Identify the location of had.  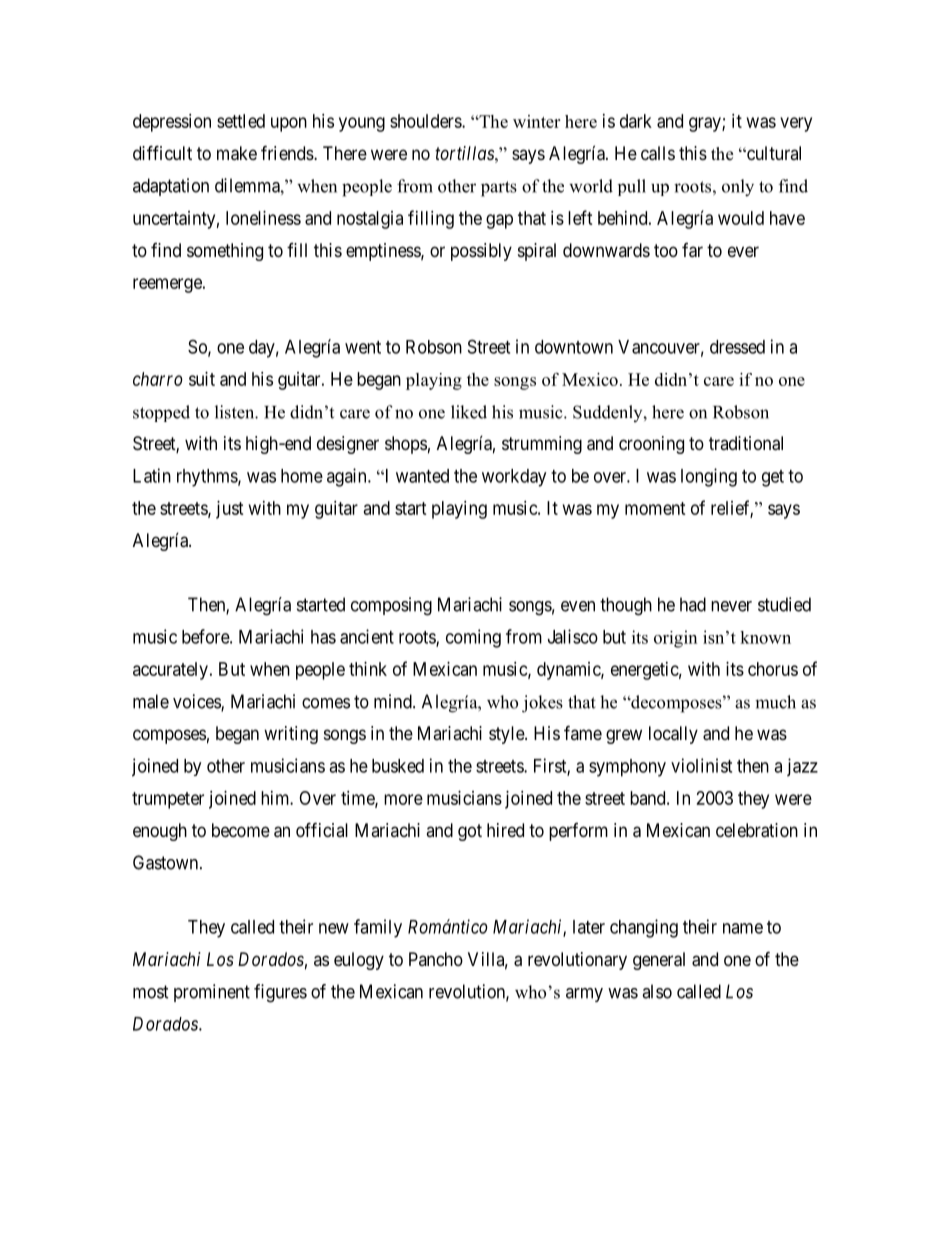
(693, 604).
